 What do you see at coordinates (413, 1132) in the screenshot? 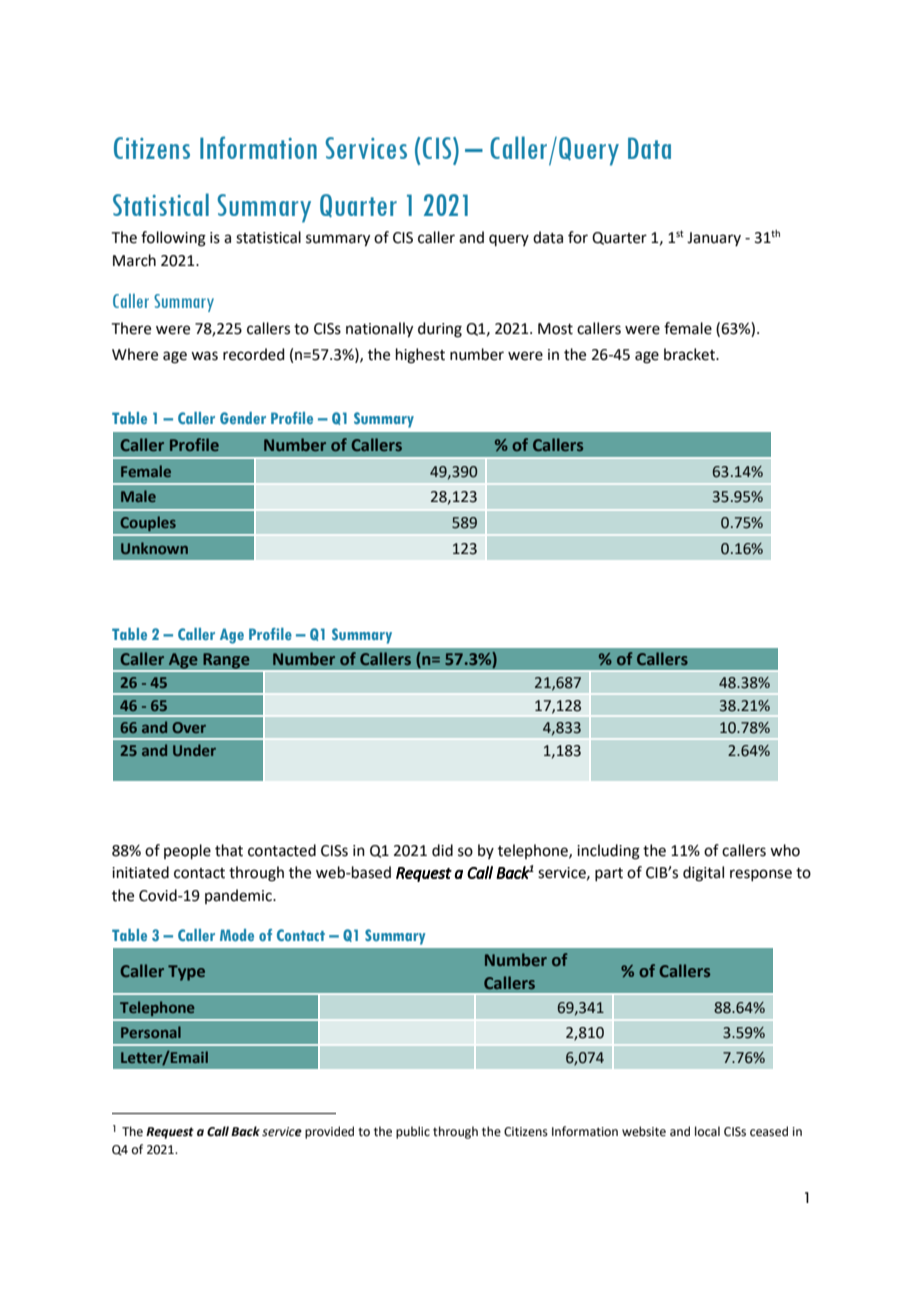
I see `public` at bounding box center [413, 1132].
